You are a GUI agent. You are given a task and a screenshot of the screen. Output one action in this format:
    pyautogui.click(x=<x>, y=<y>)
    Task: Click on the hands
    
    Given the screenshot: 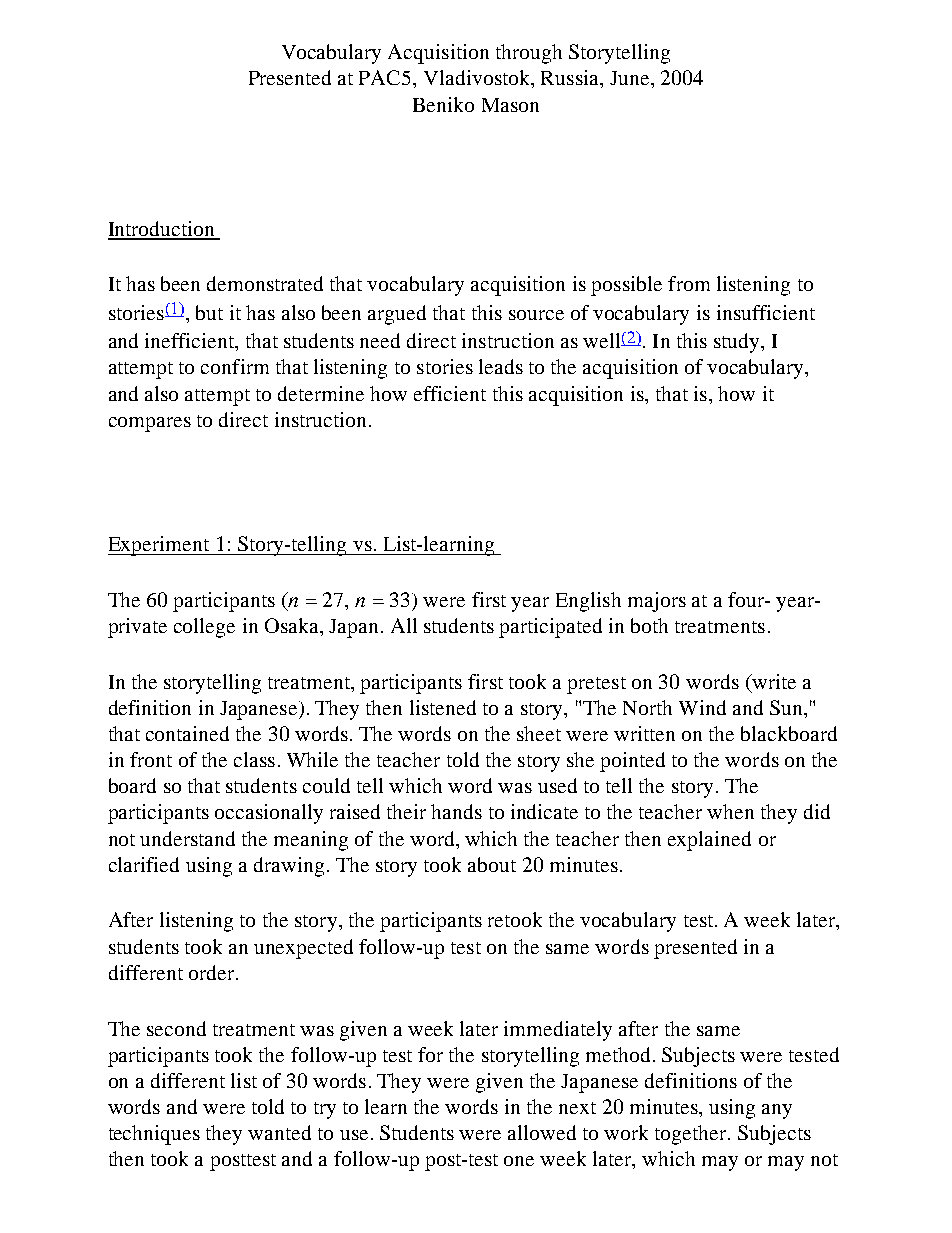 What is the action you would take?
    pyautogui.click(x=456, y=811)
